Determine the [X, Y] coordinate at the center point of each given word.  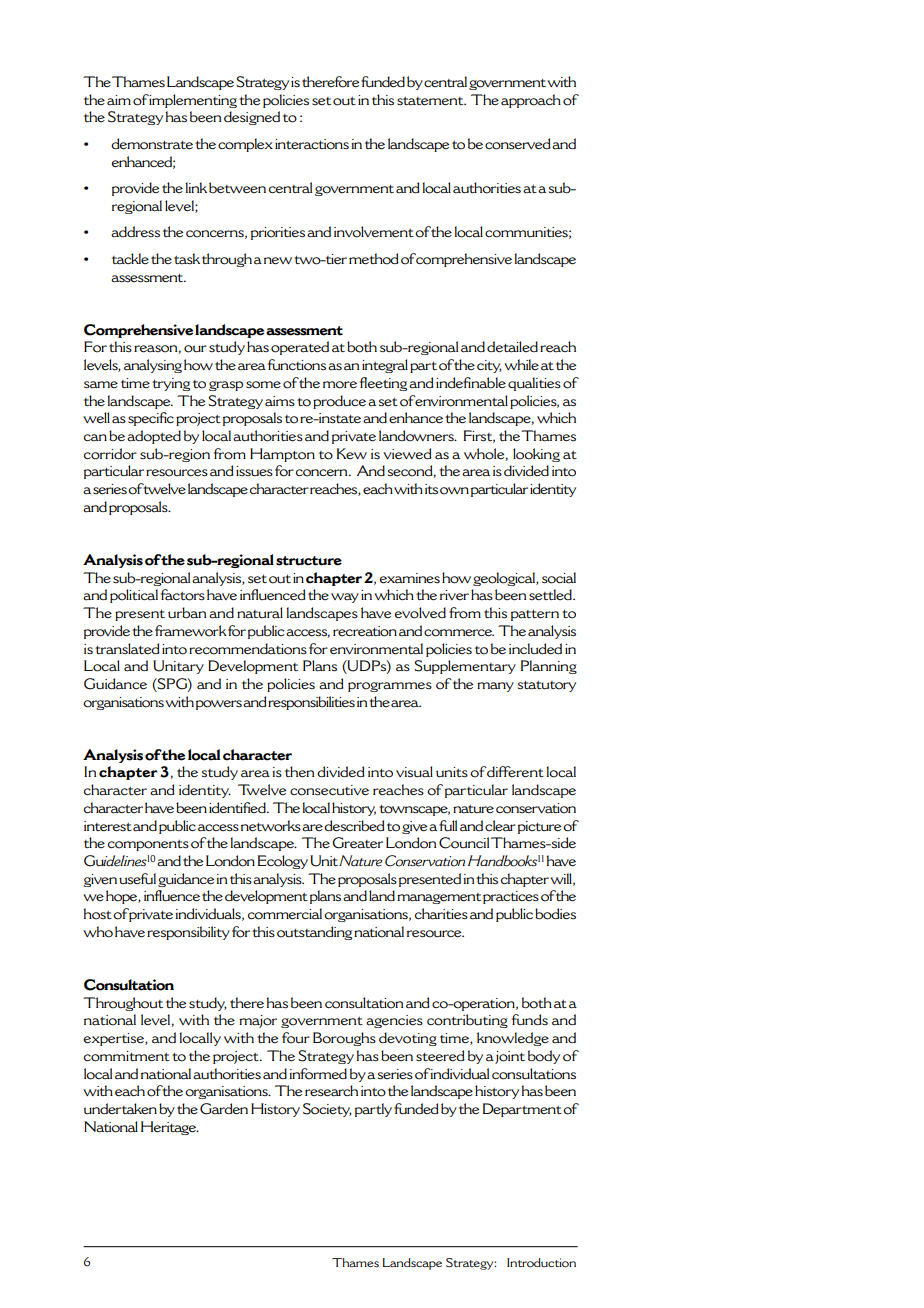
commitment [127, 1056]
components [148, 845]
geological [505, 579]
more [340, 385]
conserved [518, 144]
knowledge [513, 1039]
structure [309, 561]
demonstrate [152, 144]
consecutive [329, 790]
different [515, 772]
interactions [312, 144]
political [134, 596]
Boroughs [344, 1039]
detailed [512, 347]
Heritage [170, 1128]
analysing [153, 366]
